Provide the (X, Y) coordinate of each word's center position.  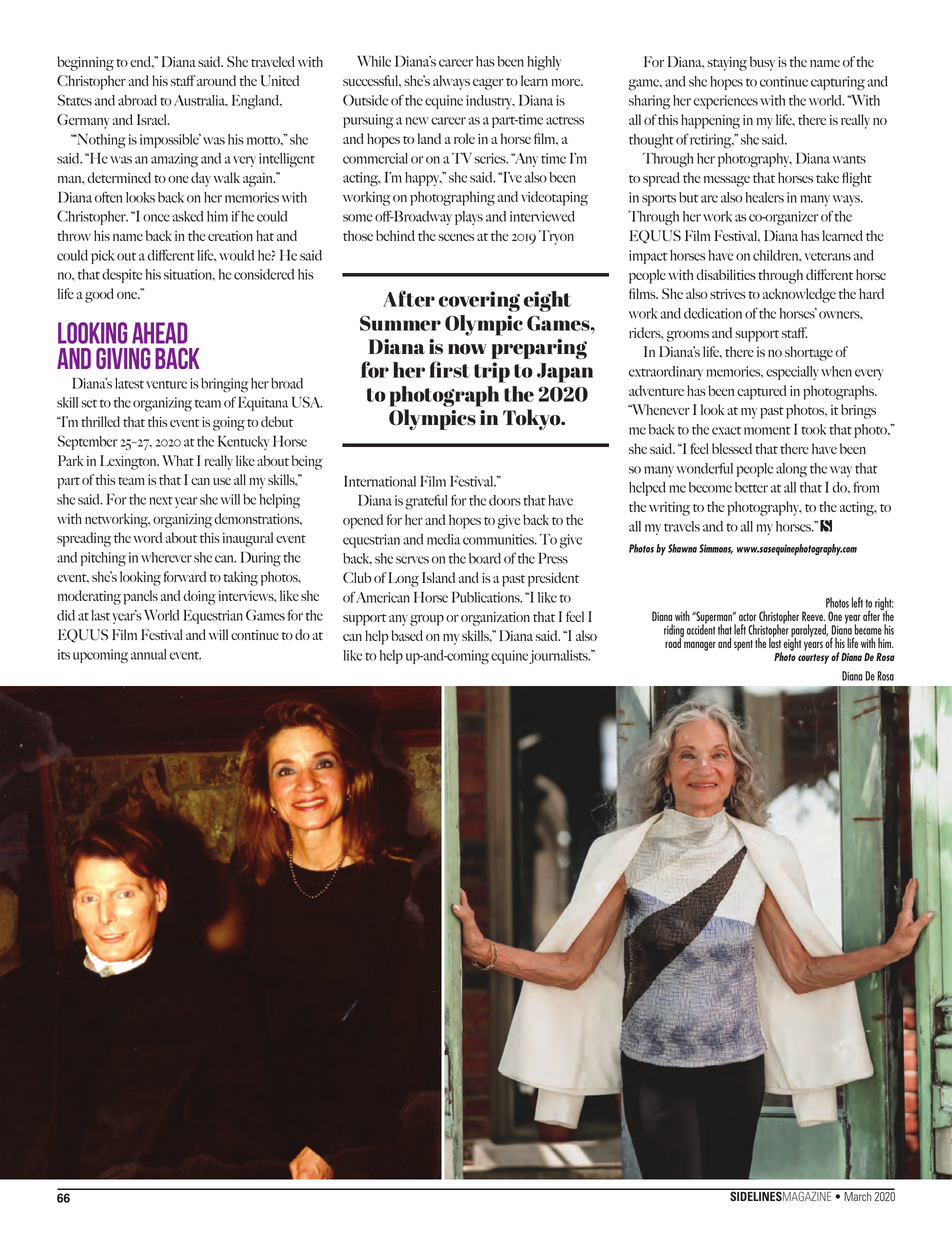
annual (148, 654)
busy (762, 63)
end (141, 61)
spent (743, 645)
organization (495, 619)
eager (488, 84)
